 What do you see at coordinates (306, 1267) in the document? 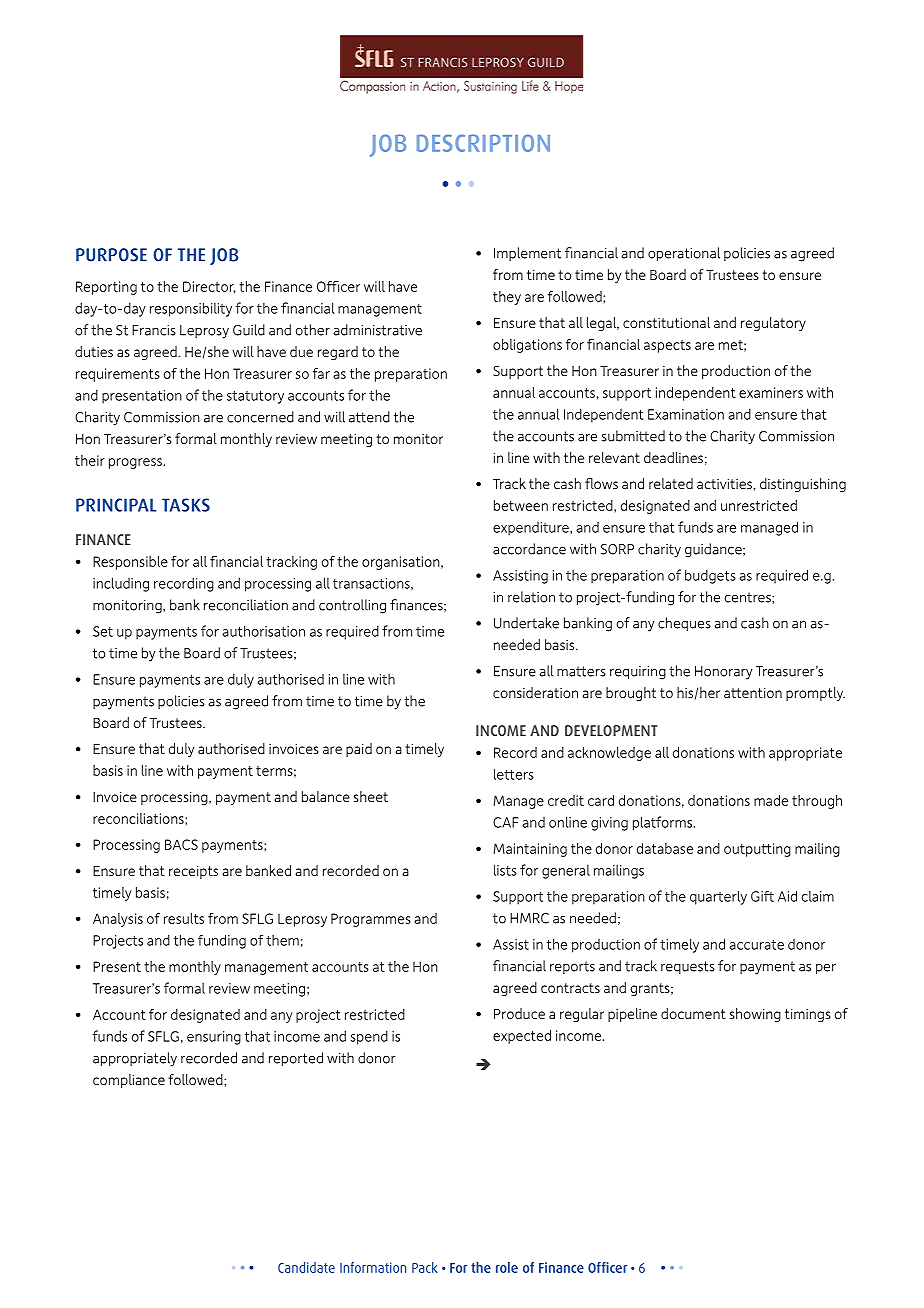
I see `Candidate` at bounding box center [306, 1267].
